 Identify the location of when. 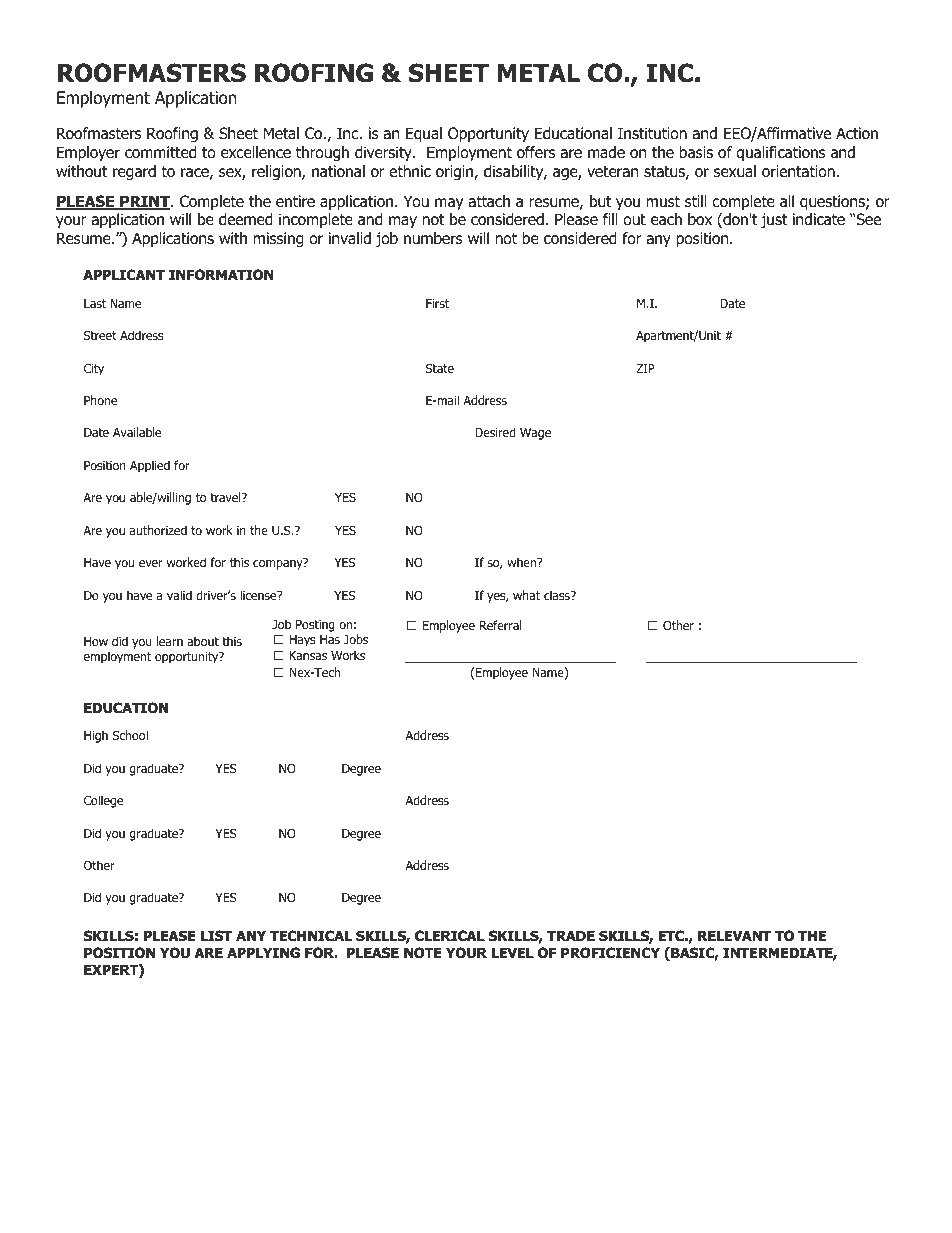
(523, 562).
